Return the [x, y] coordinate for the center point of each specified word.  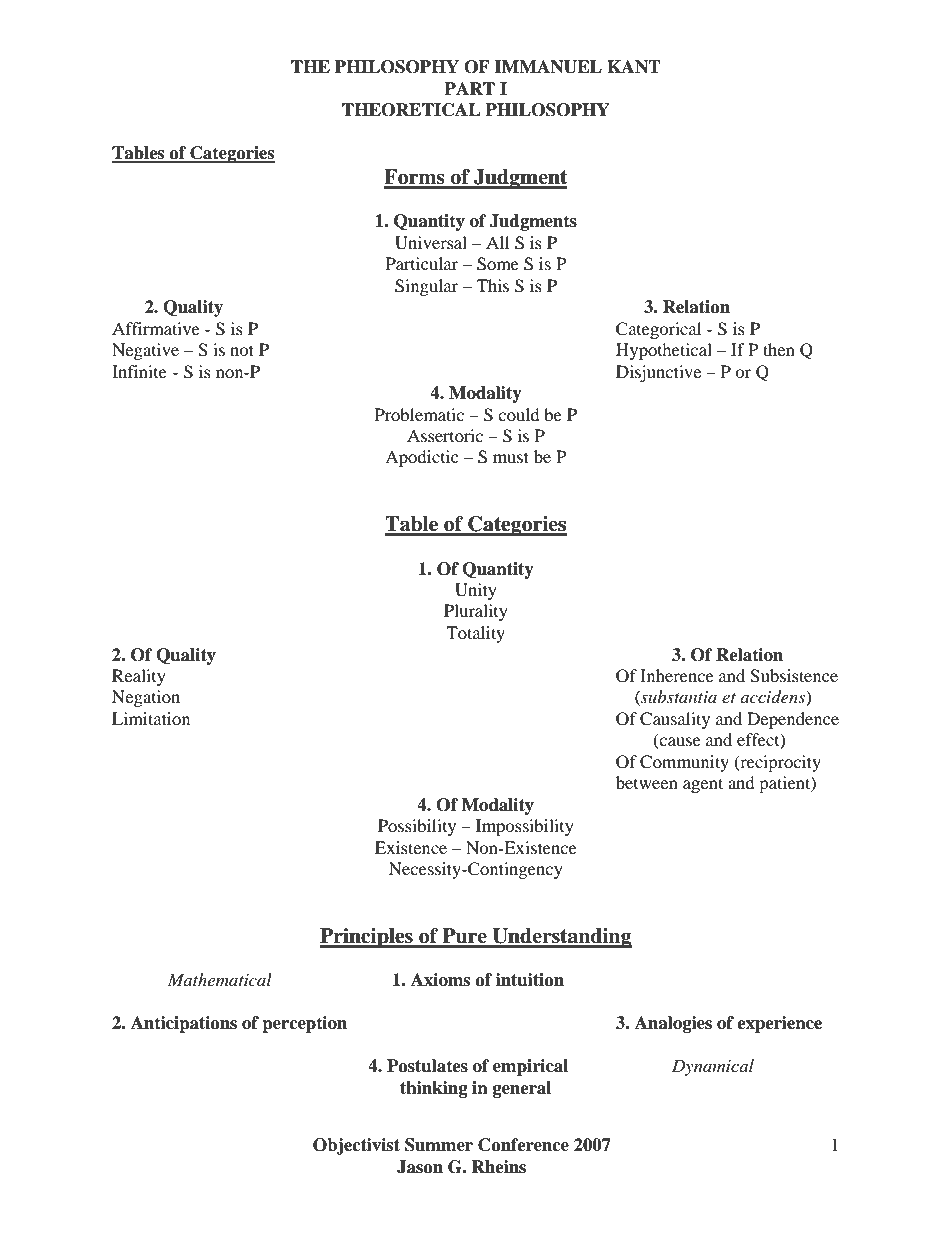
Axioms [440, 980]
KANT [634, 67]
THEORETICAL [411, 110]
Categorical [658, 330]
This [493, 285]
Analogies [673, 1024]
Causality [675, 720]
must [511, 457]
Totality [475, 634]
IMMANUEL [548, 67]
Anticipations [184, 1024]
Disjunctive [658, 373]
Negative [145, 351]
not [242, 350]
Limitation [151, 718]
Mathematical [220, 979]
